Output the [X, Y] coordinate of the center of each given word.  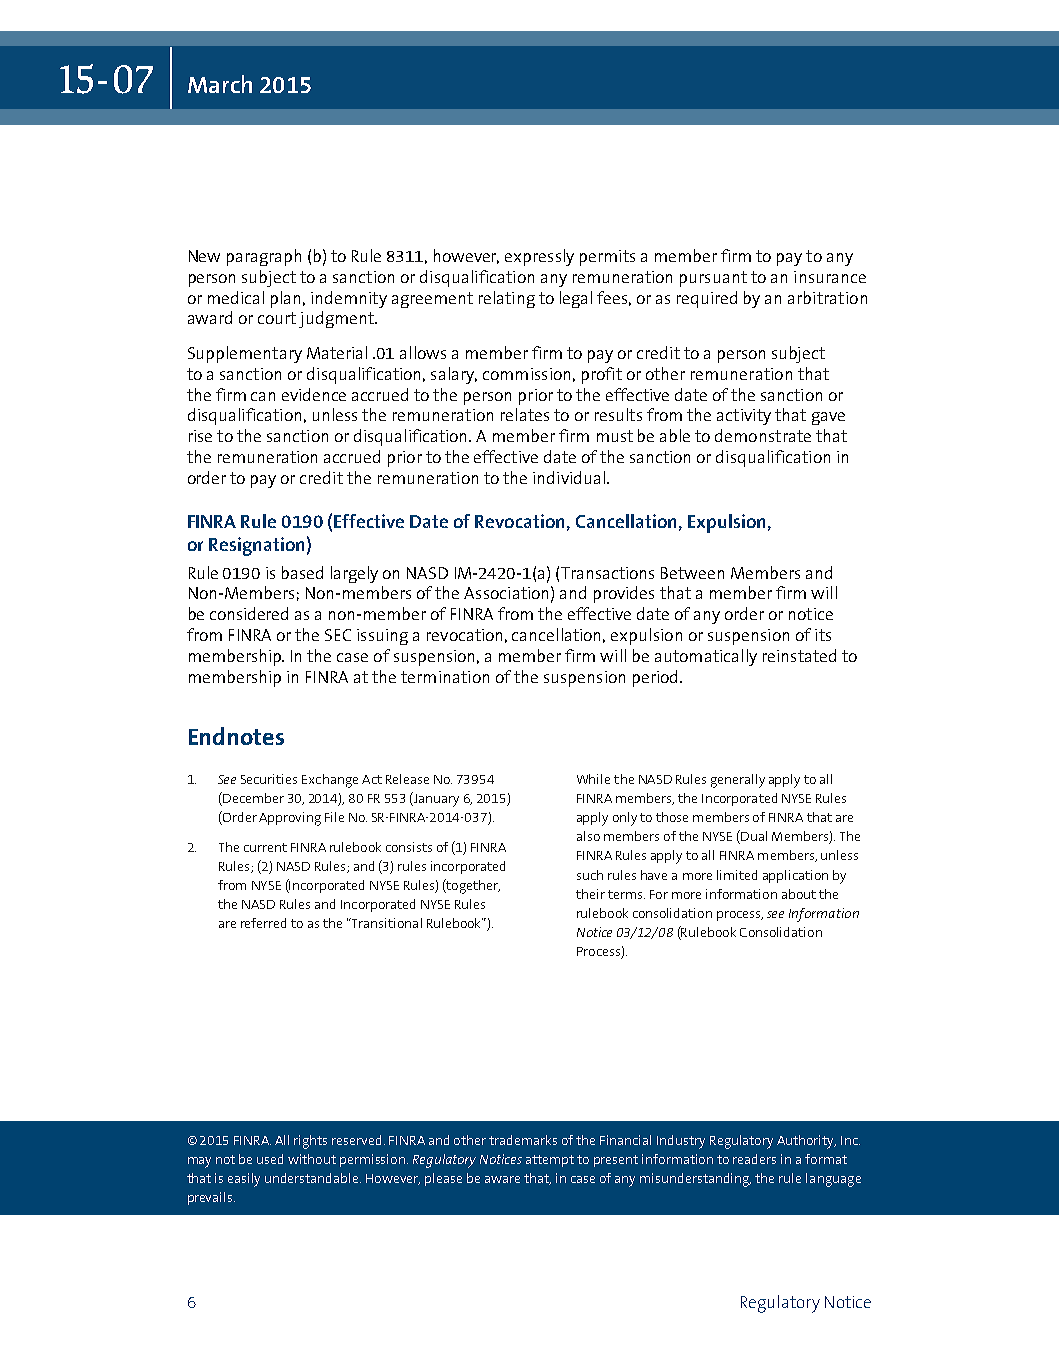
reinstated [799, 655]
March [220, 84]
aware [502, 1179]
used [270, 1159]
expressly [539, 257]
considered [249, 613]
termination [445, 677]
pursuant [713, 279]
